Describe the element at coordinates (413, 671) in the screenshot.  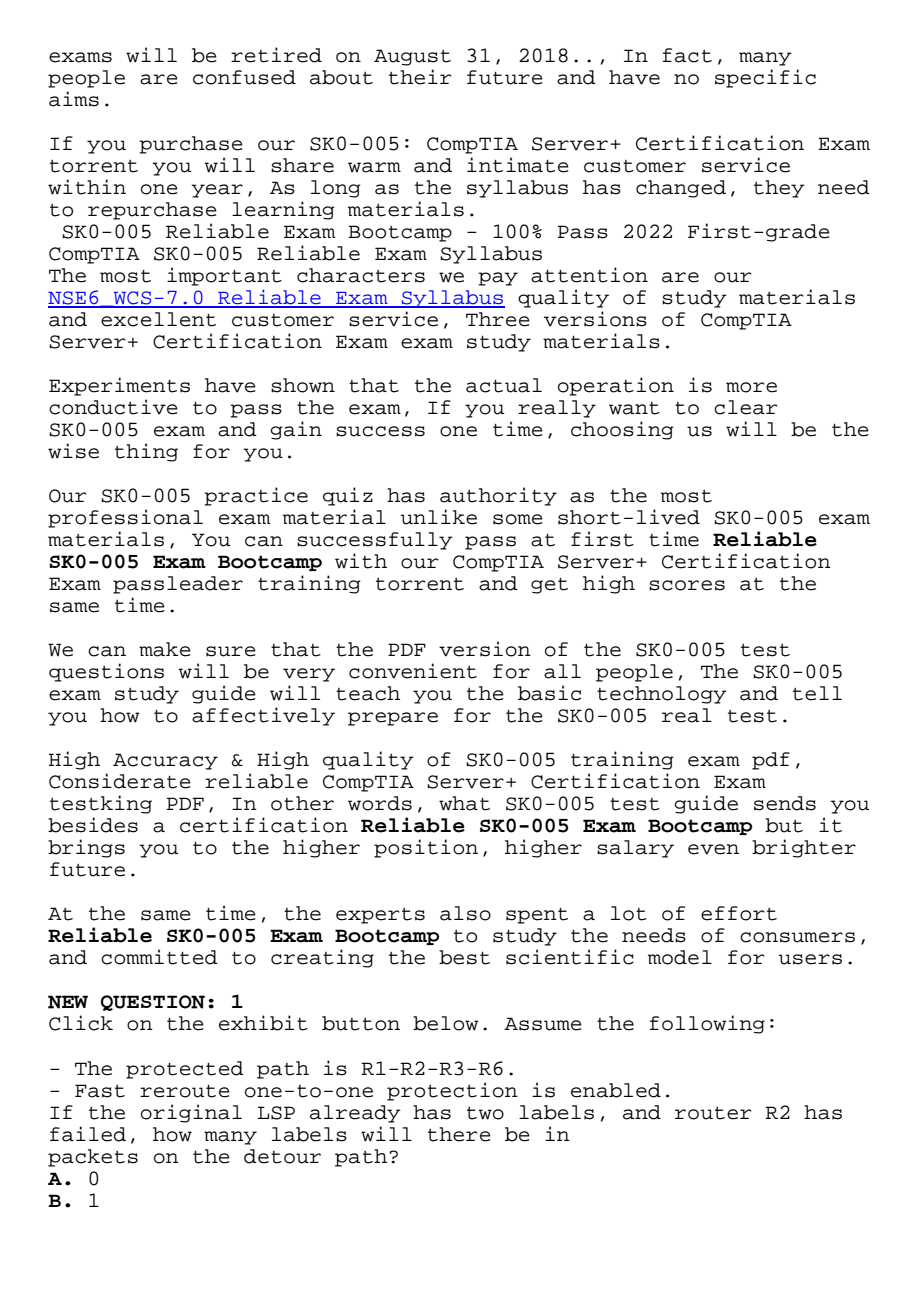
I see `convenient` at that location.
